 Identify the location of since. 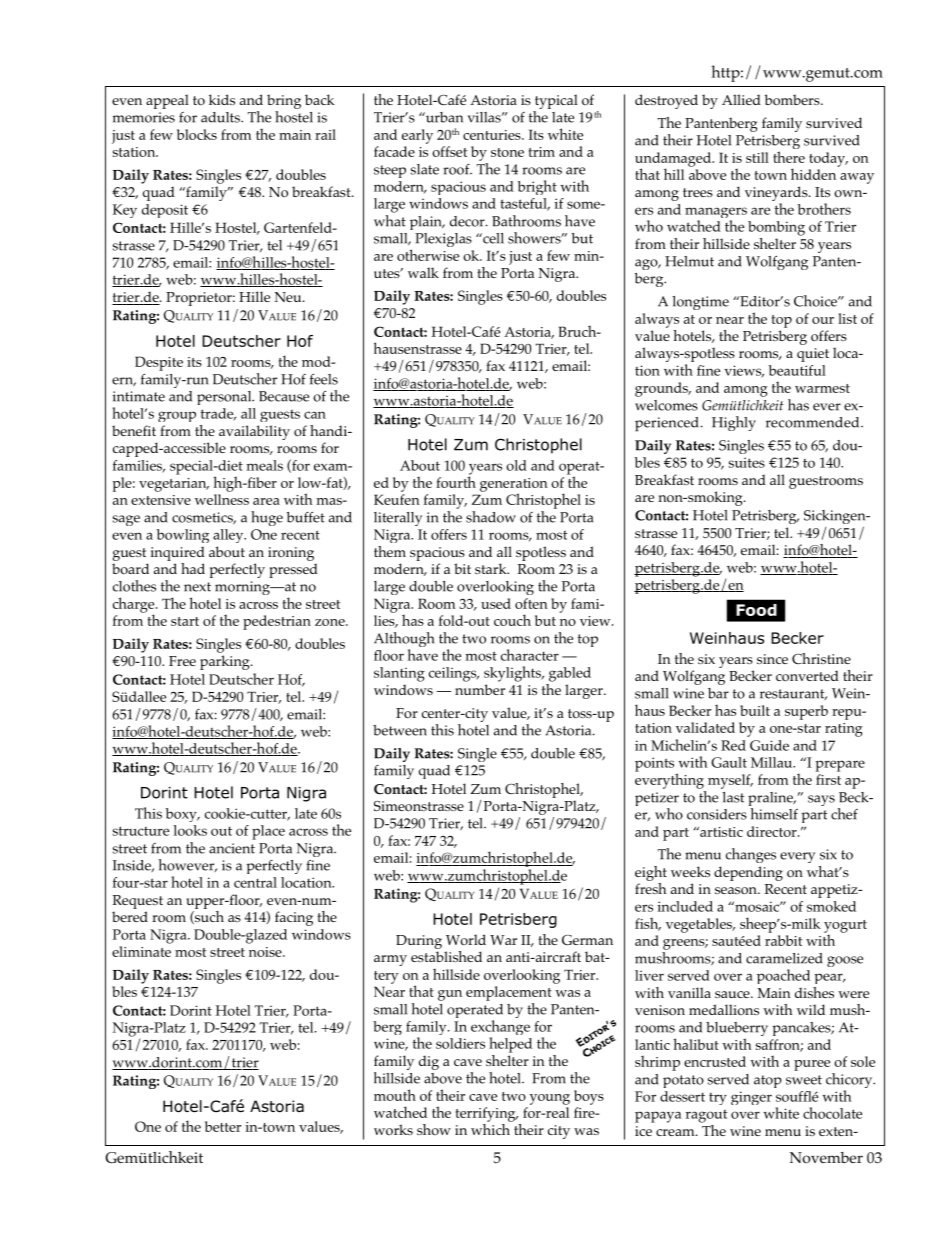
(772, 659).
